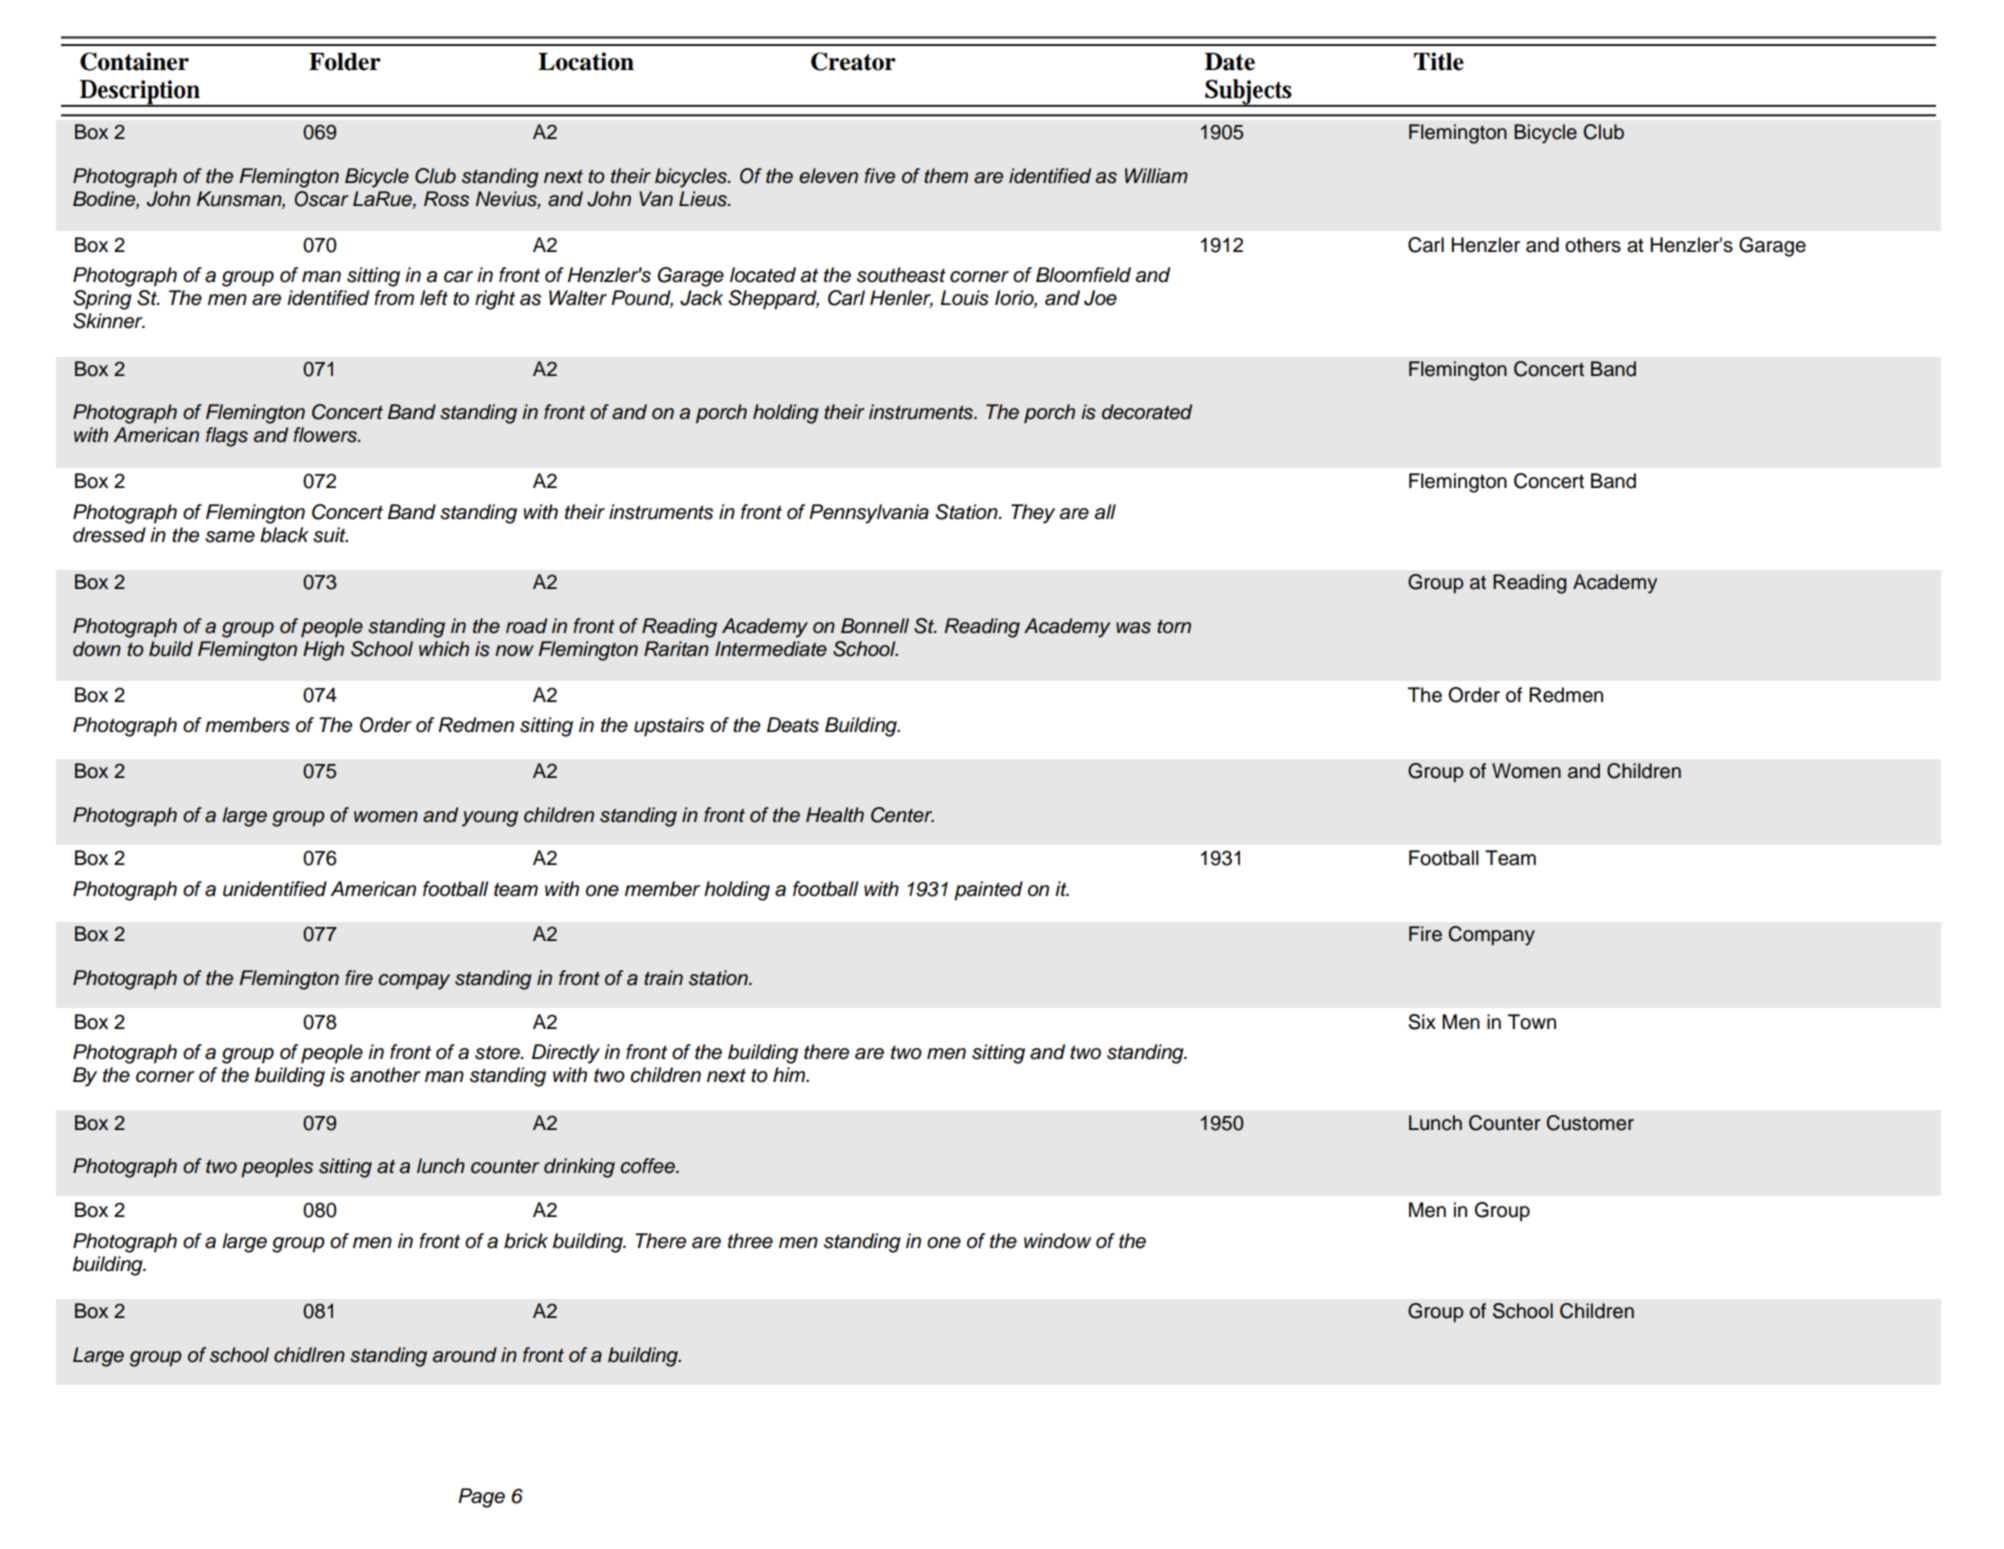 Image resolution: width=2004 pixels, height=1549 pixels. What do you see at coordinates (345, 62) in the document?
I see `Folder` at bounding box center [345, 62].
